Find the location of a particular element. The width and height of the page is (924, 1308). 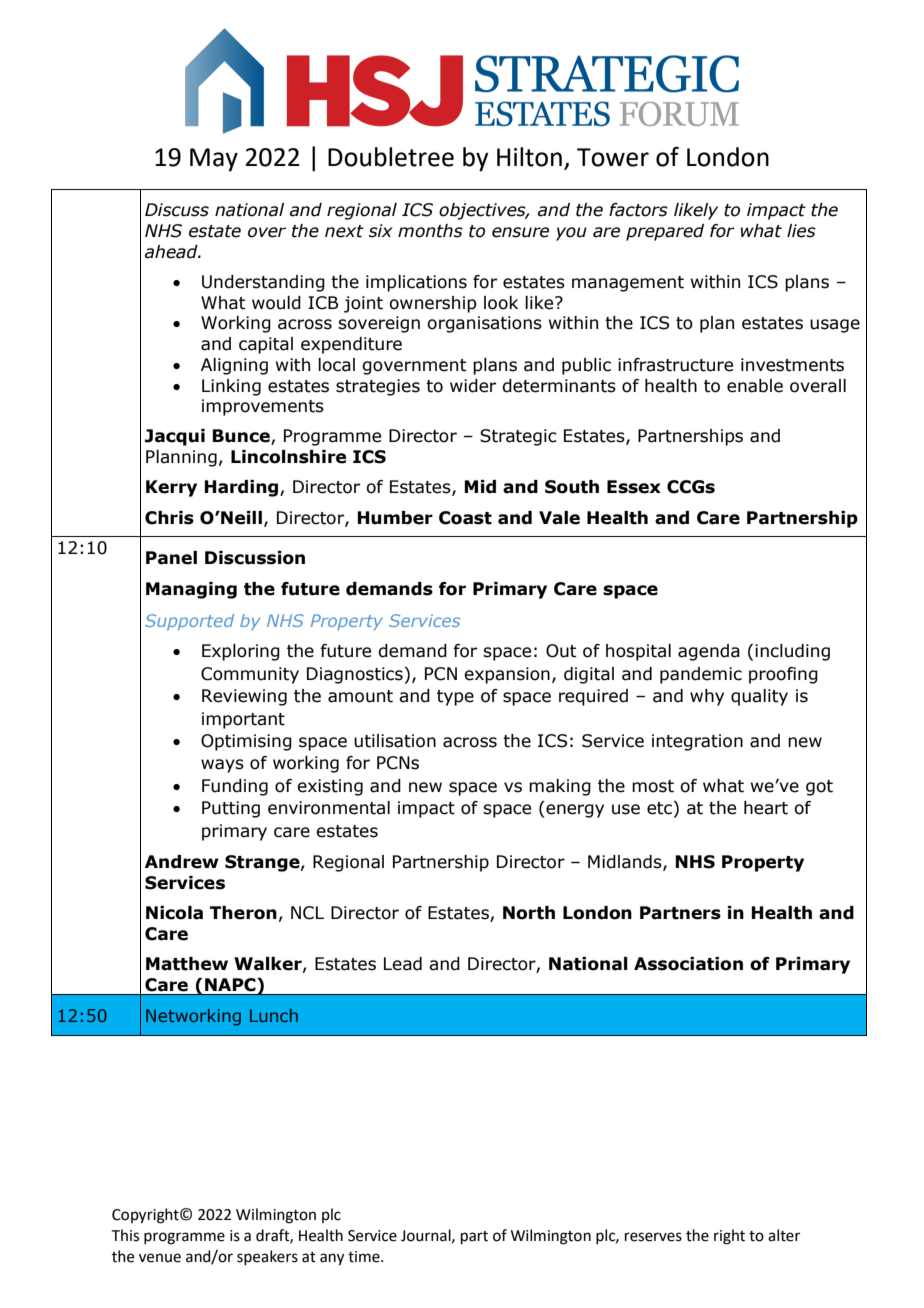

time is located at coordinates (365, 1257).
